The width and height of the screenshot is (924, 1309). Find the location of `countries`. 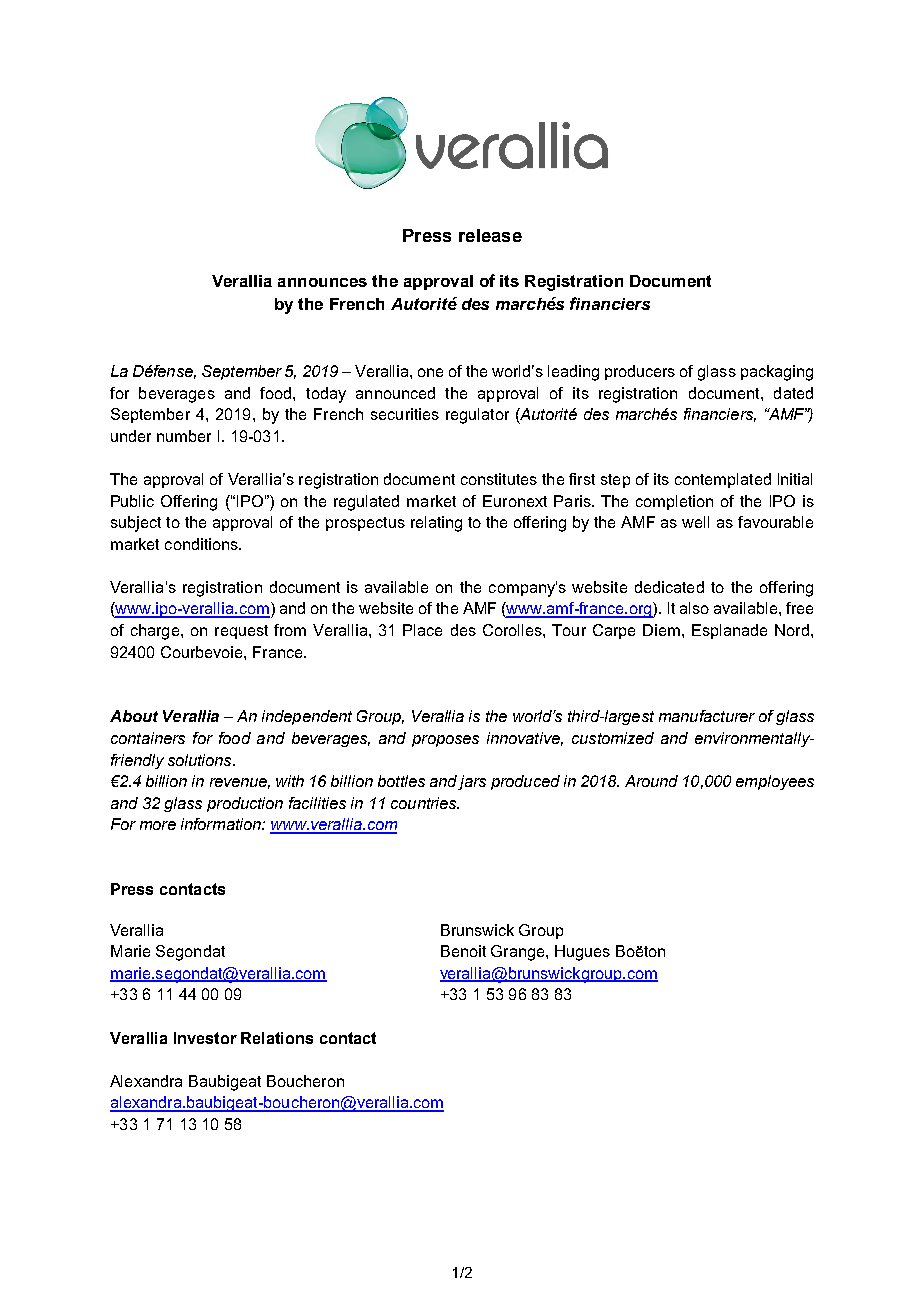

countries is located at coordinates (425, 803).
